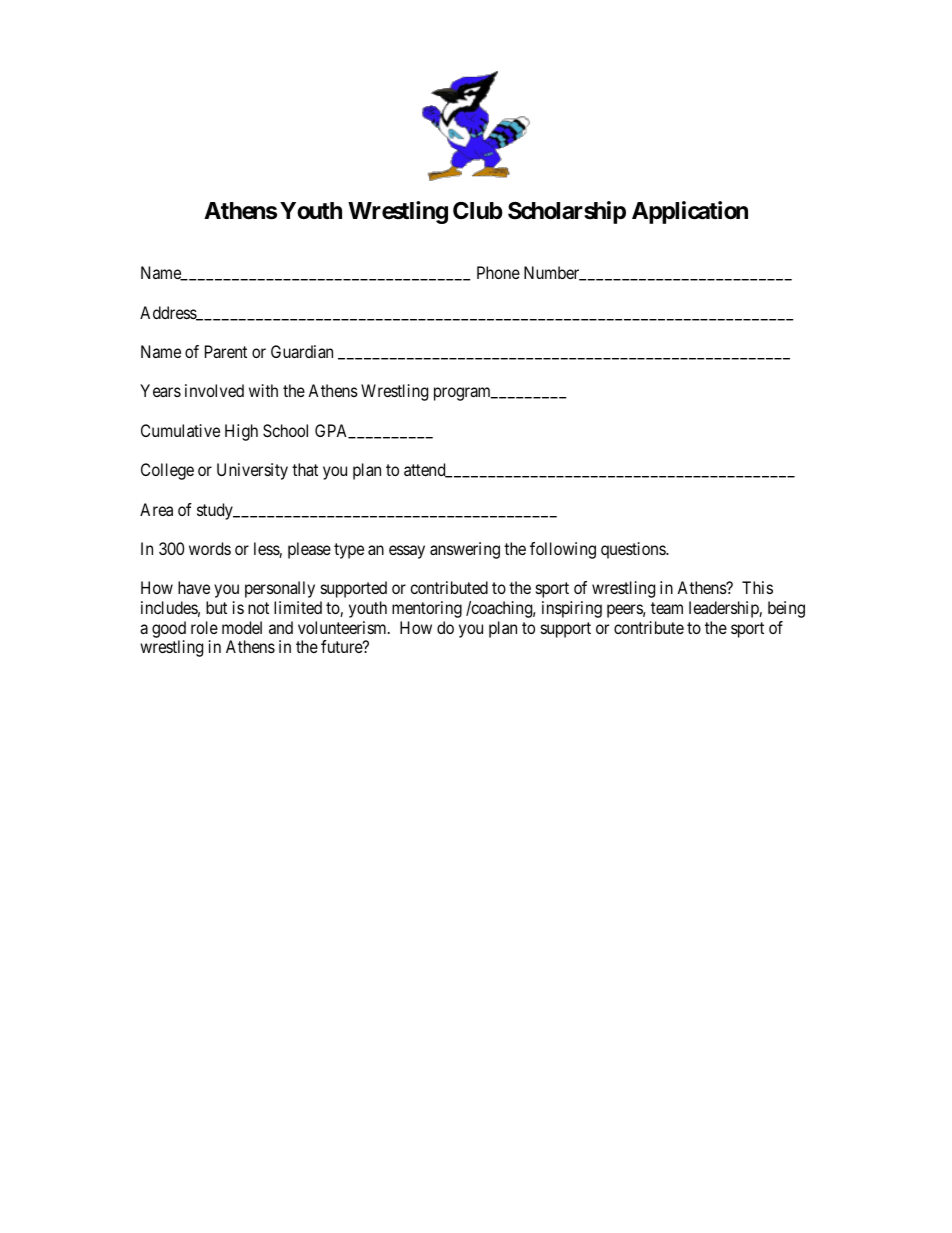  Describe the element at coordinates (226, 351) in the screenshot. I see `Parent` at that location.
